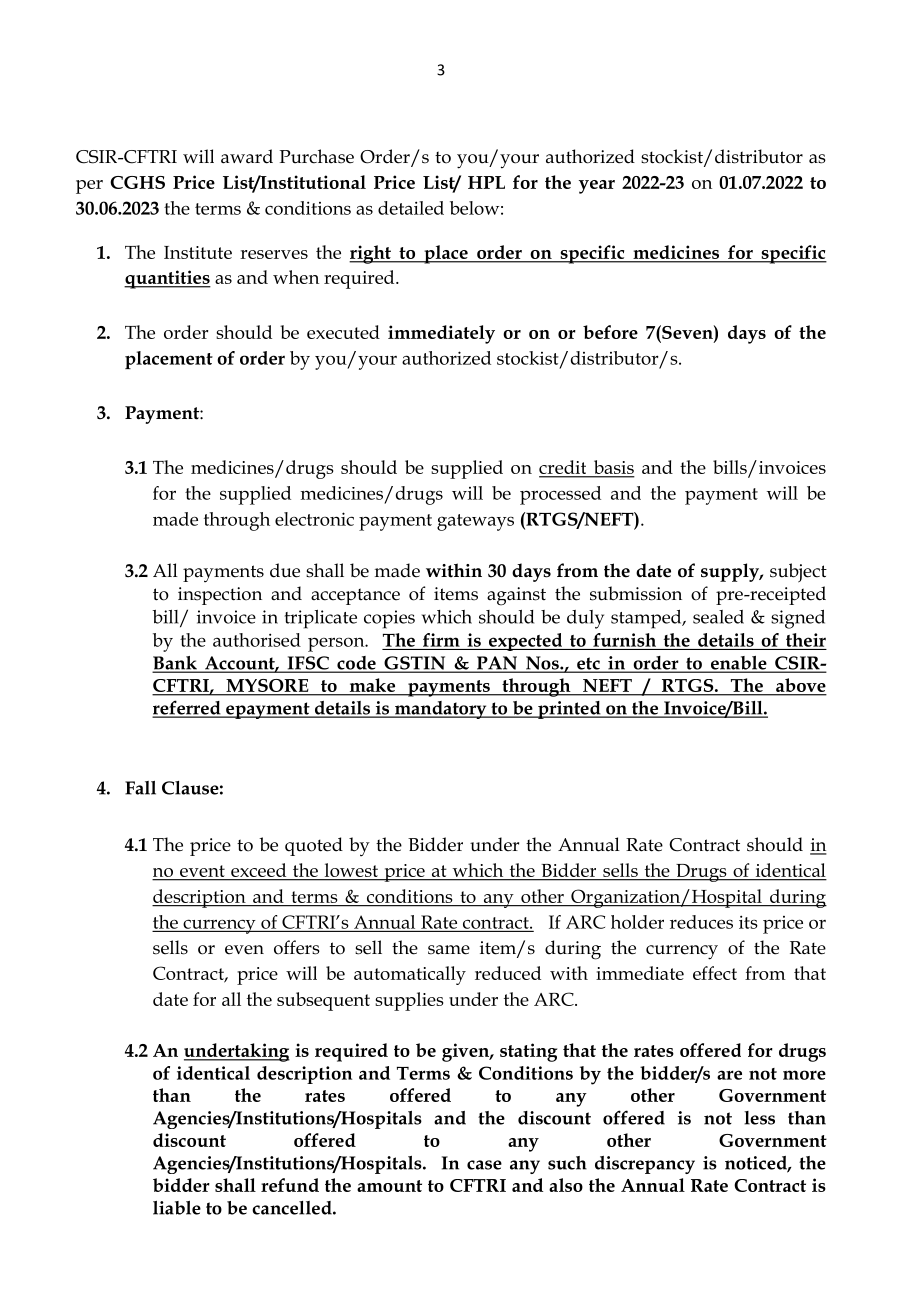  What do you see at coordinates (258, 870) in the screenshot?
I see `exceed` at bounding box center [258, 870].
